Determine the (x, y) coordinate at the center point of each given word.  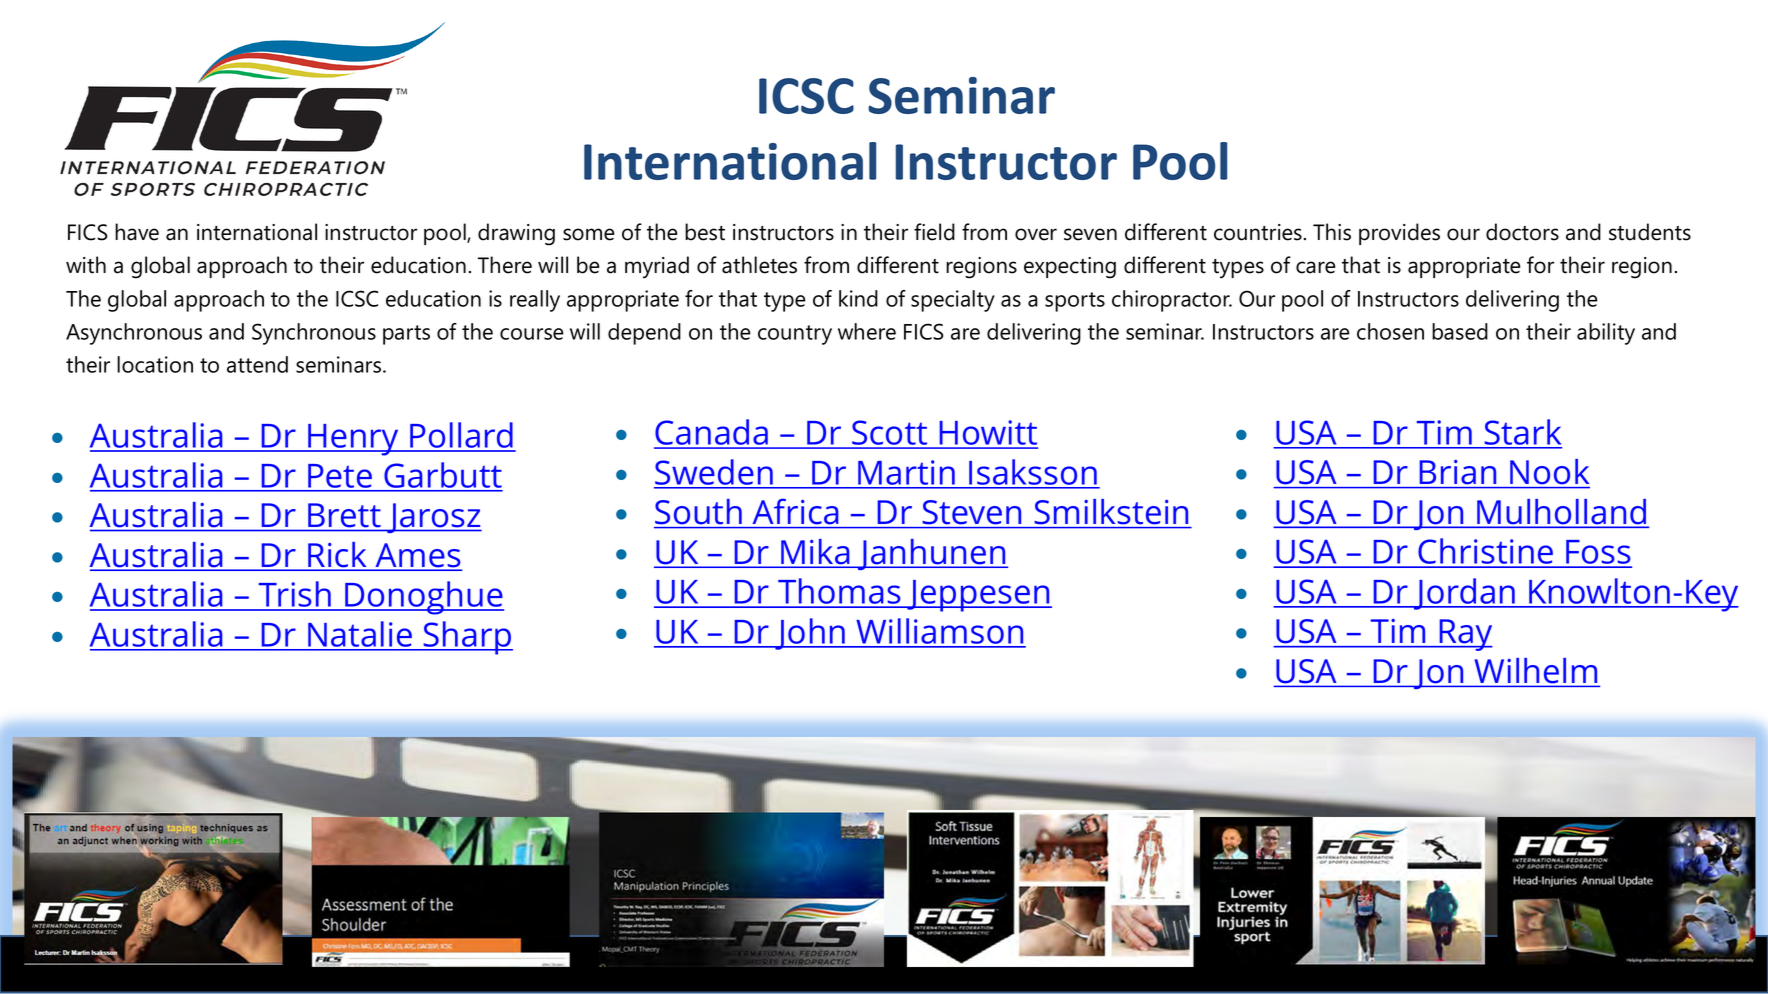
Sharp (467, 638)
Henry (353, 440)
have (137, 232)
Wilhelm (1536, 670)
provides (1399, 234)
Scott (890, 434)
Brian (1458, 472)
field (934, 232)
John (810, 634)
